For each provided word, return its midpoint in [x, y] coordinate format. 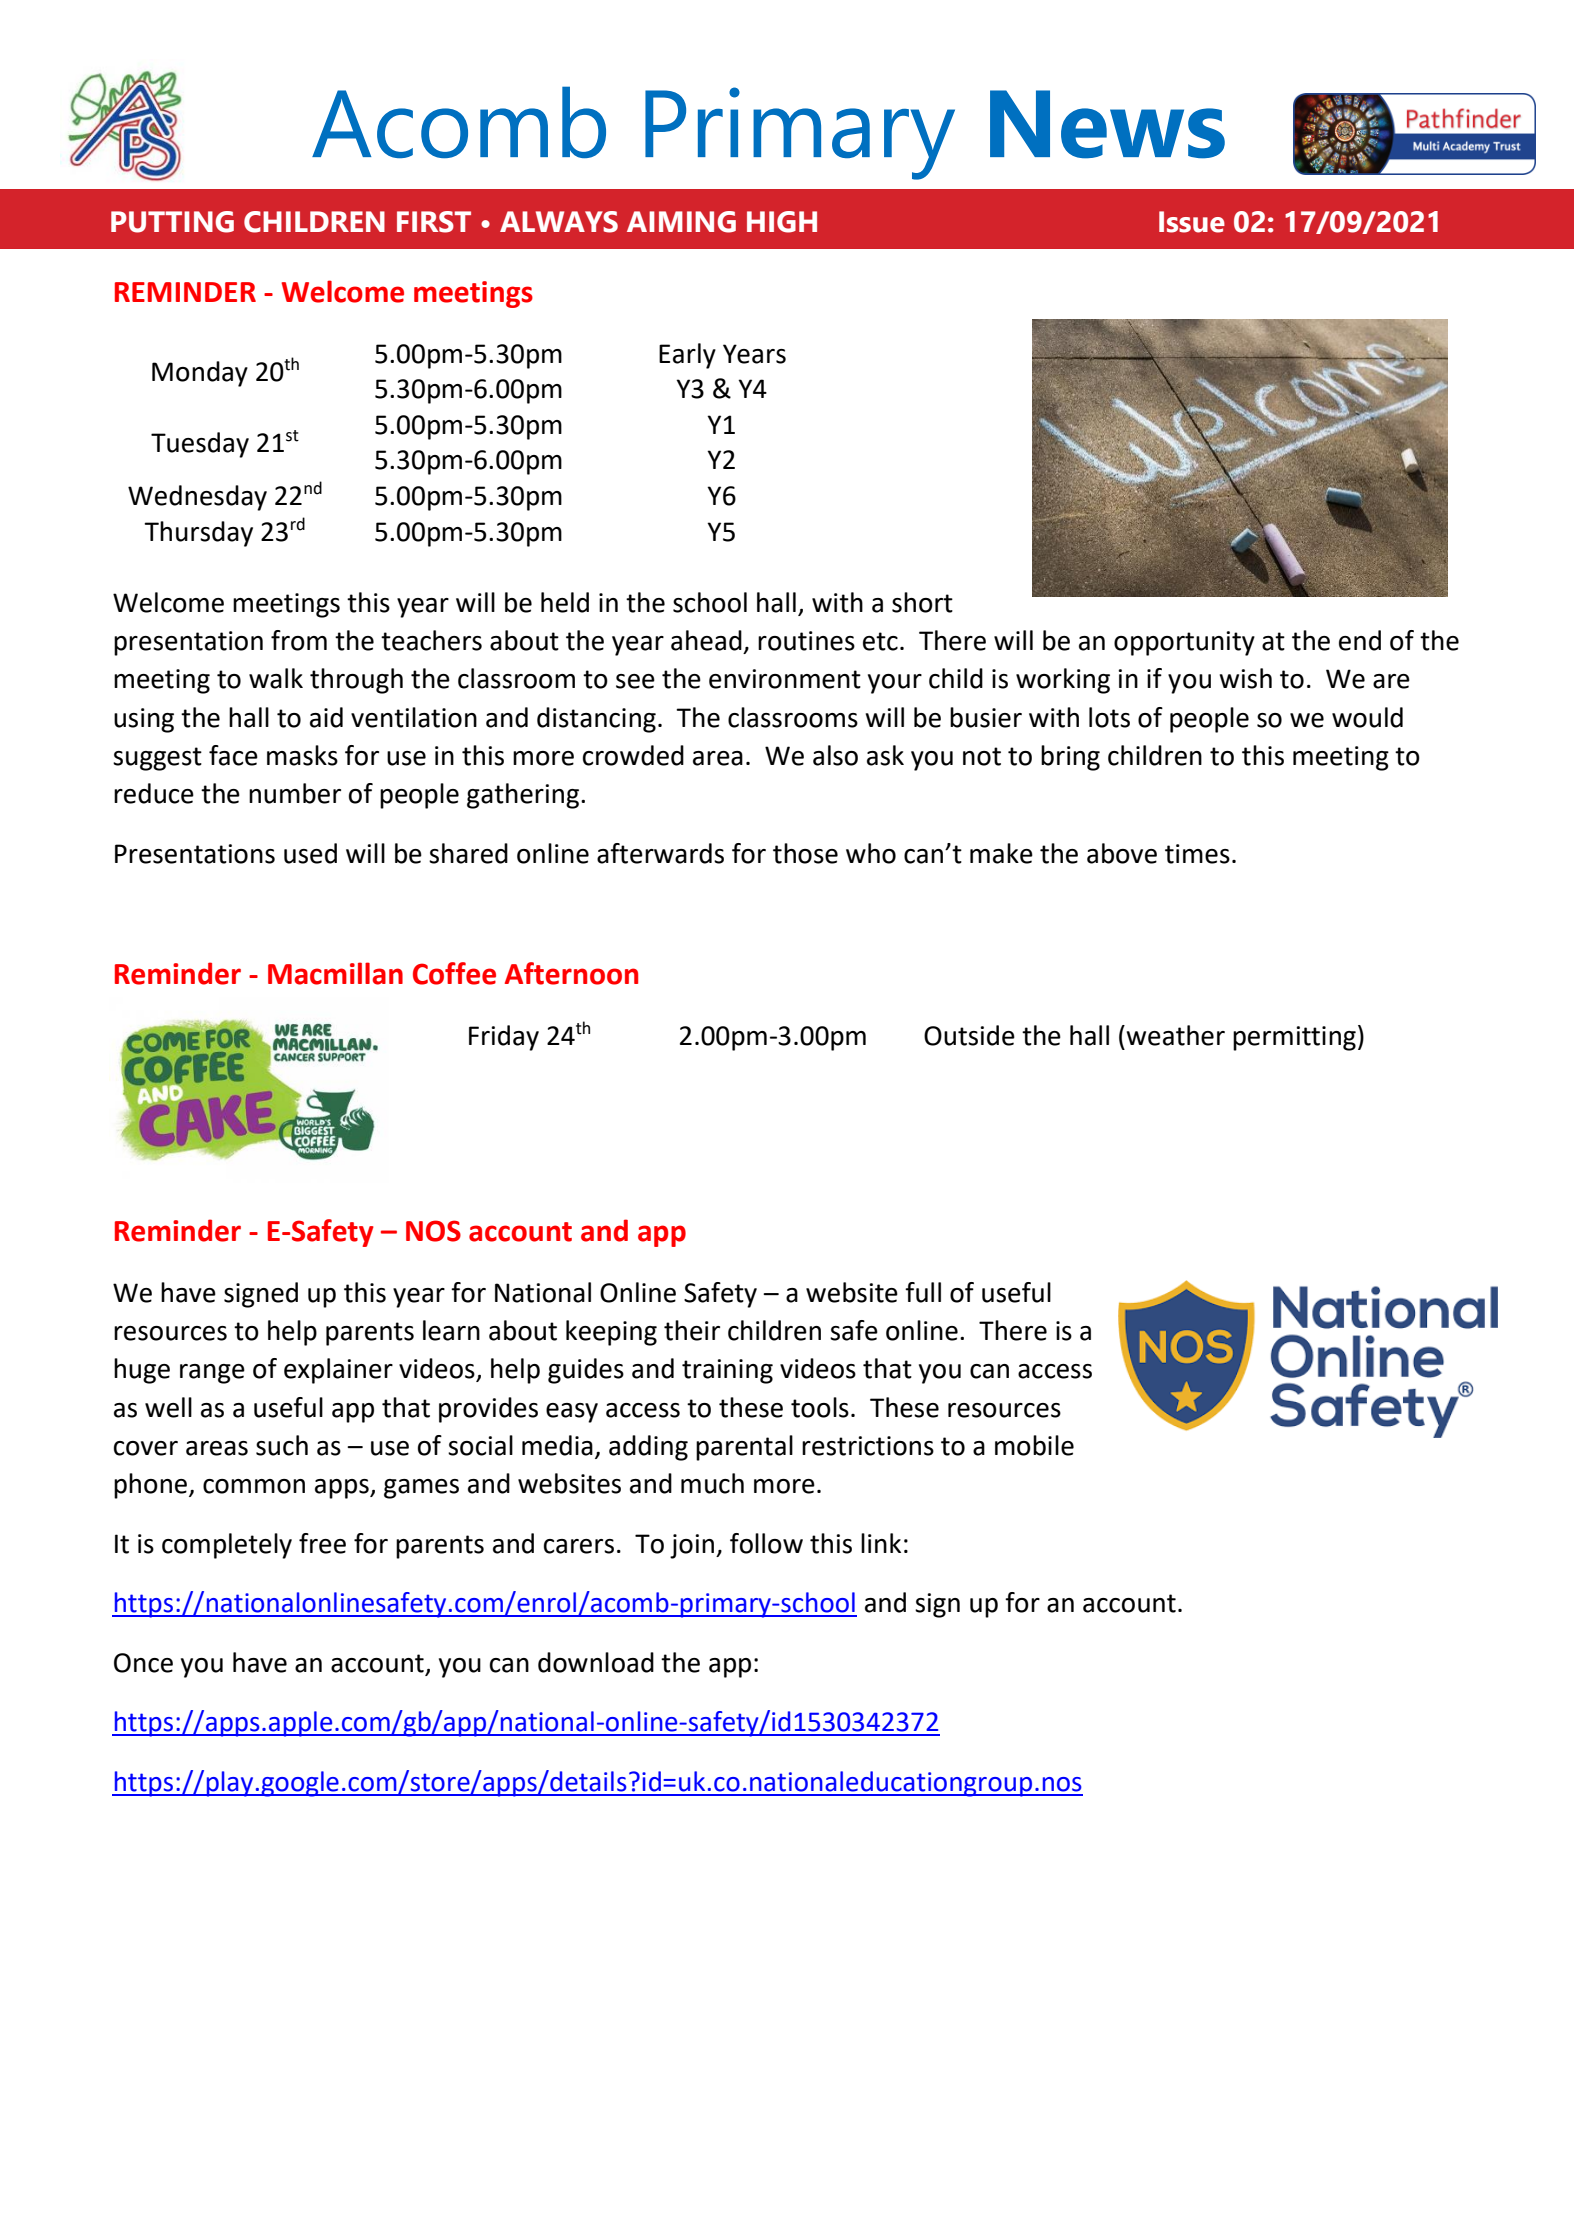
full [923, 1292]
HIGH [782, 222]
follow [766, 1543]
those [805, 853]
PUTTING [172, 222]
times [1197, 854]
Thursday [198, 534]
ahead [706, 640]
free [322, 1543]
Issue [1192, 222]
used [310, 853]
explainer [338, 1371]
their [692, 1330]
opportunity [1184, 643]
